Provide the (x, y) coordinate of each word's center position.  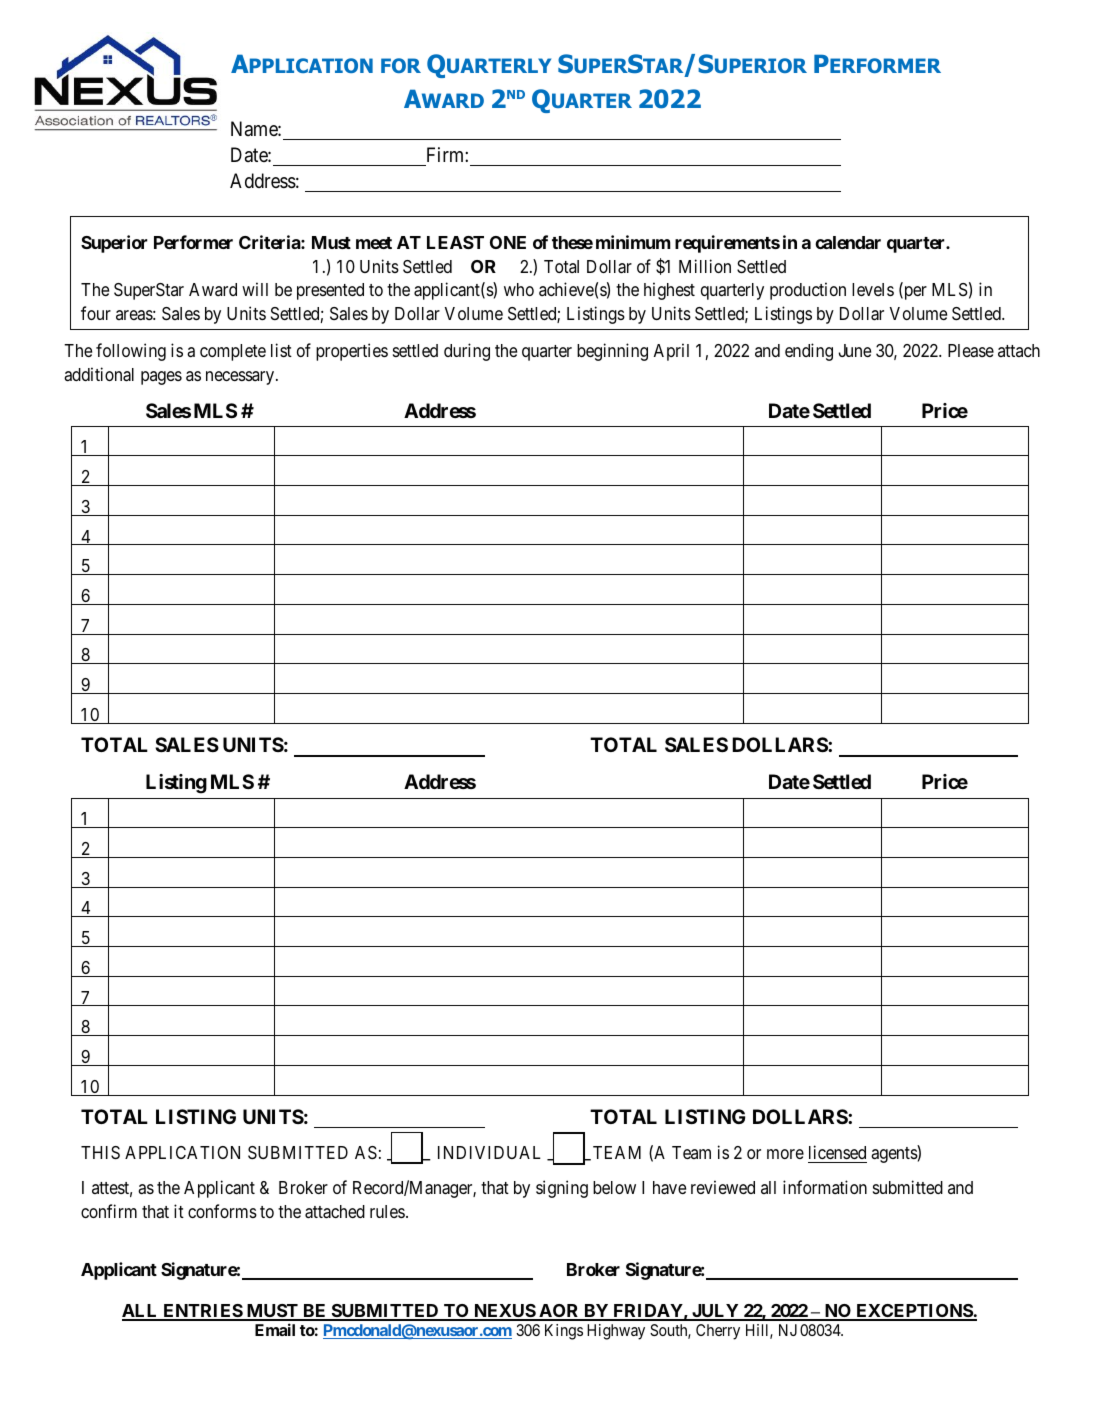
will (255, 289)
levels (873, 289)
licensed (837, 1154)
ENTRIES (202, 1312)
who (519, 289)
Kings (564, 1332)
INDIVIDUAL (489, 1152)
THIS (100, 1153)
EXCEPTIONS (914, 1312)
